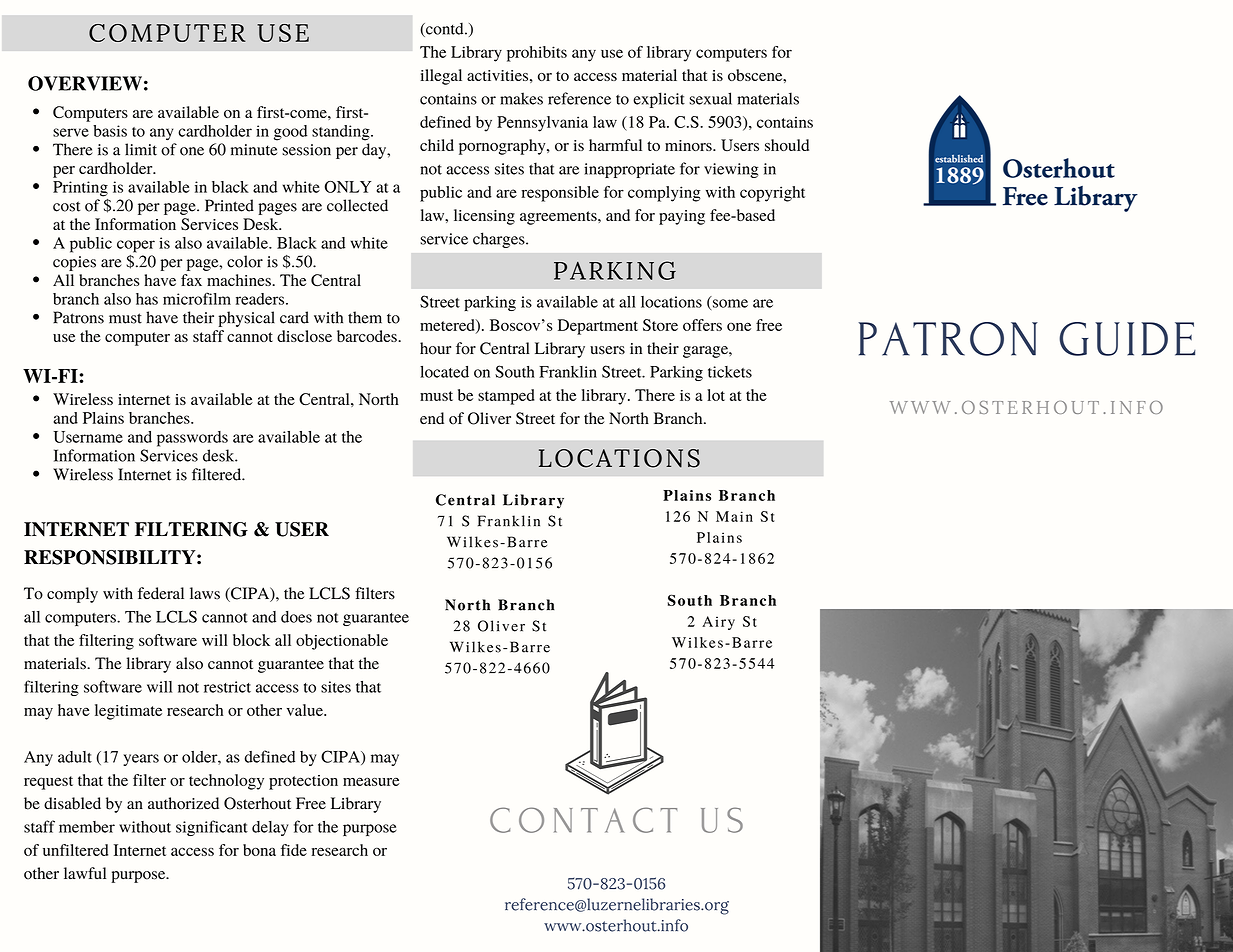 This screenshot has height=952, width=1233. Describe the element at coordinates (787, 145) in the screenshot. I see `should` at that location.
